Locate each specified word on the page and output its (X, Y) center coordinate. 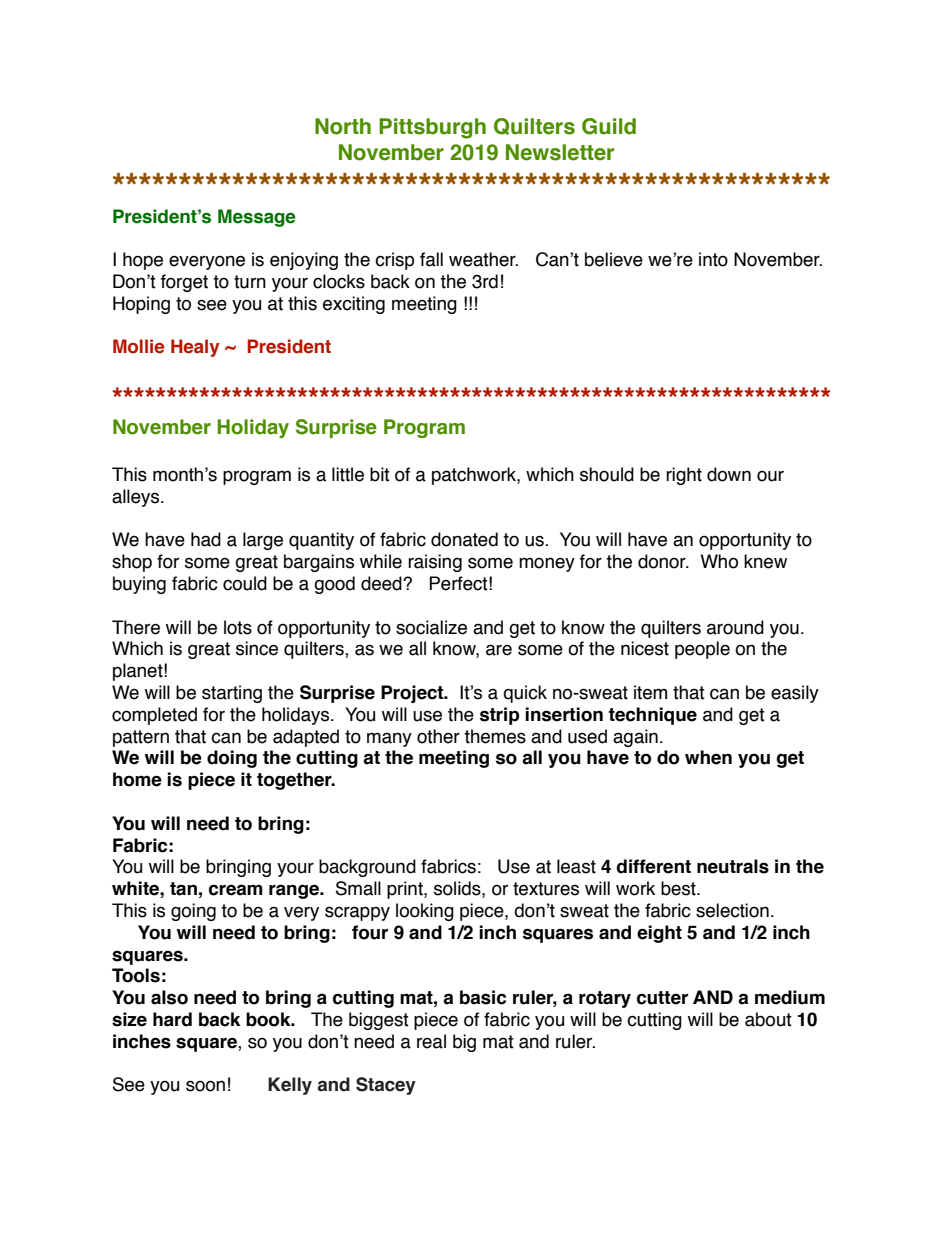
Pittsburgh (432, 128)
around (735, 627)
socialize (431, 627)
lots (238, 627)
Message (257, 218)
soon (205, 1086)
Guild (609, 126)
